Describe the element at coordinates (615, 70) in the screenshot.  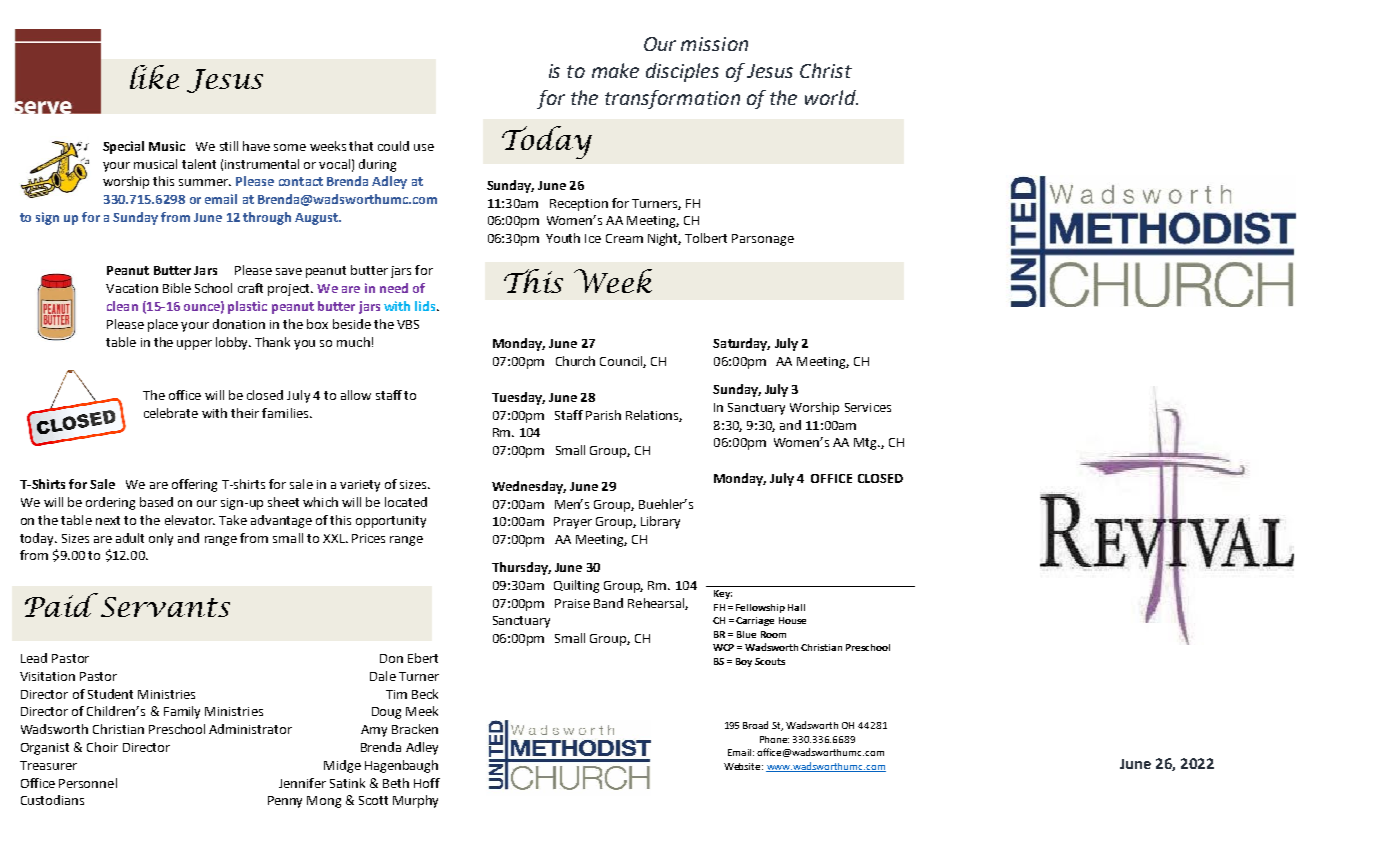
I see `make` at that location.
